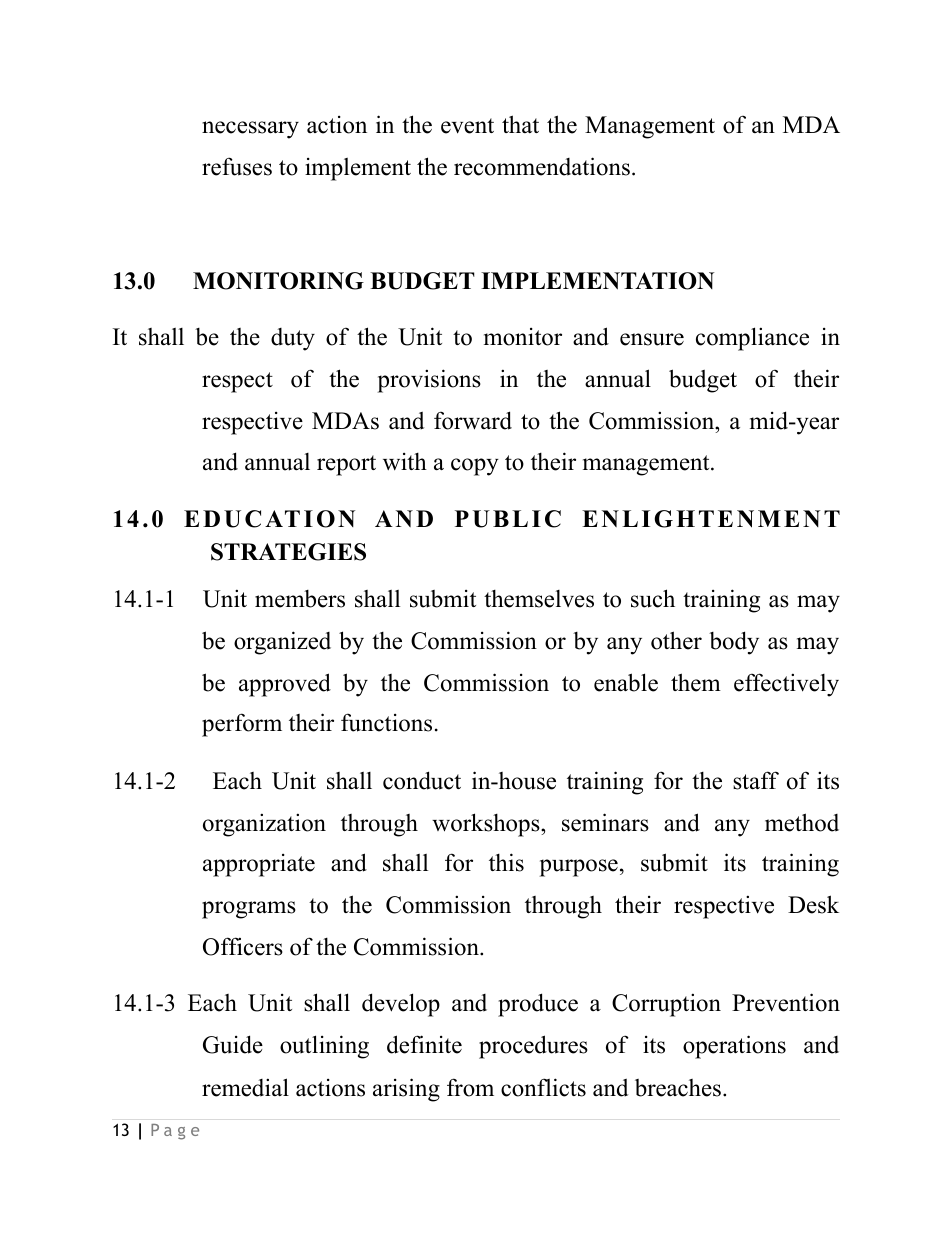 The image size is (952, 1233). What do you see at coordinates (734, 1047) in the image?
I see `operations` at bounding box center [734, 1047].
